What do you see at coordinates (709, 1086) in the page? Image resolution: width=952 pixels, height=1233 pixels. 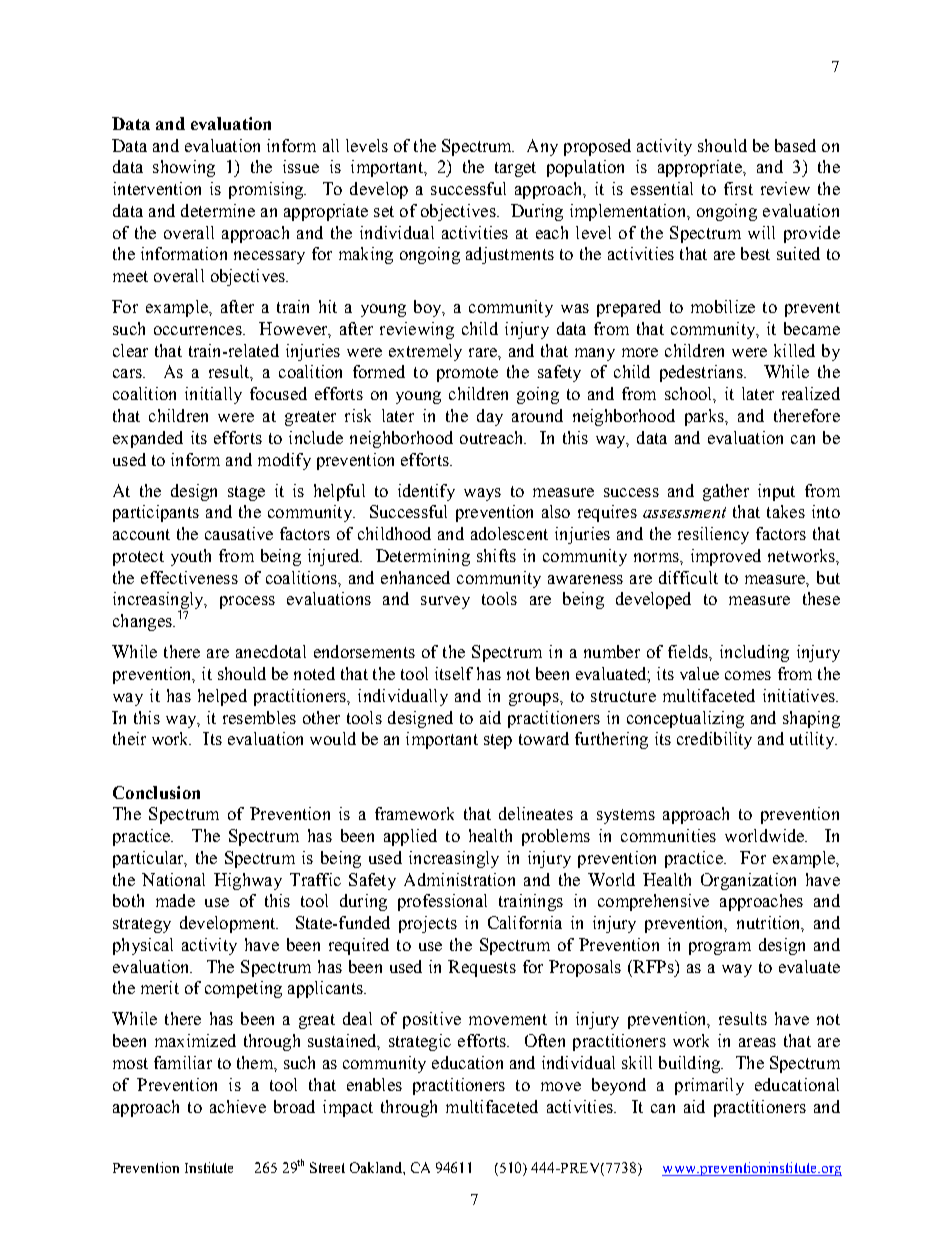 I see `primarily` at bounding box center [709, 1086].
